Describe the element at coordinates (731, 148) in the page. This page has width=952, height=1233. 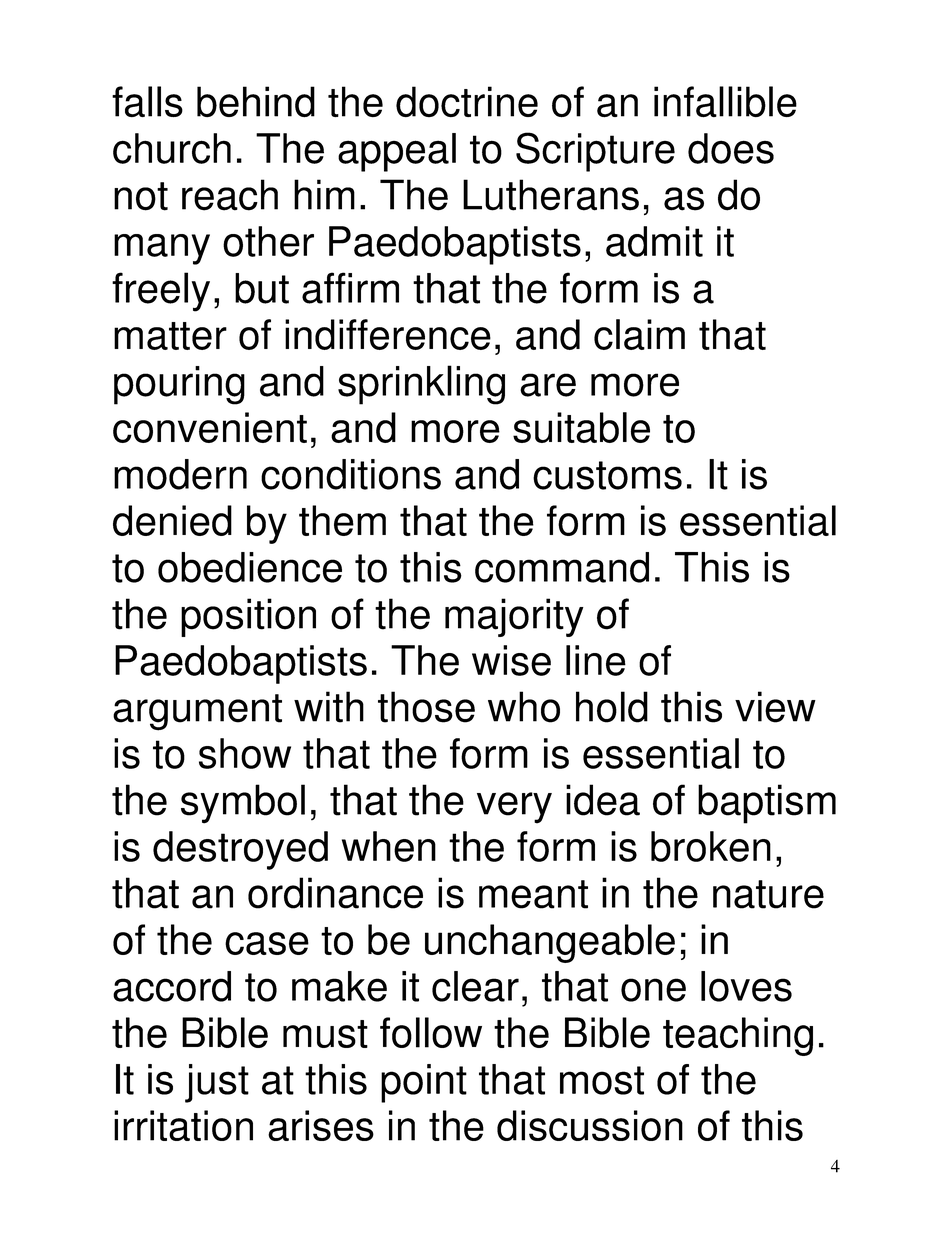
I see `does` at that location.
